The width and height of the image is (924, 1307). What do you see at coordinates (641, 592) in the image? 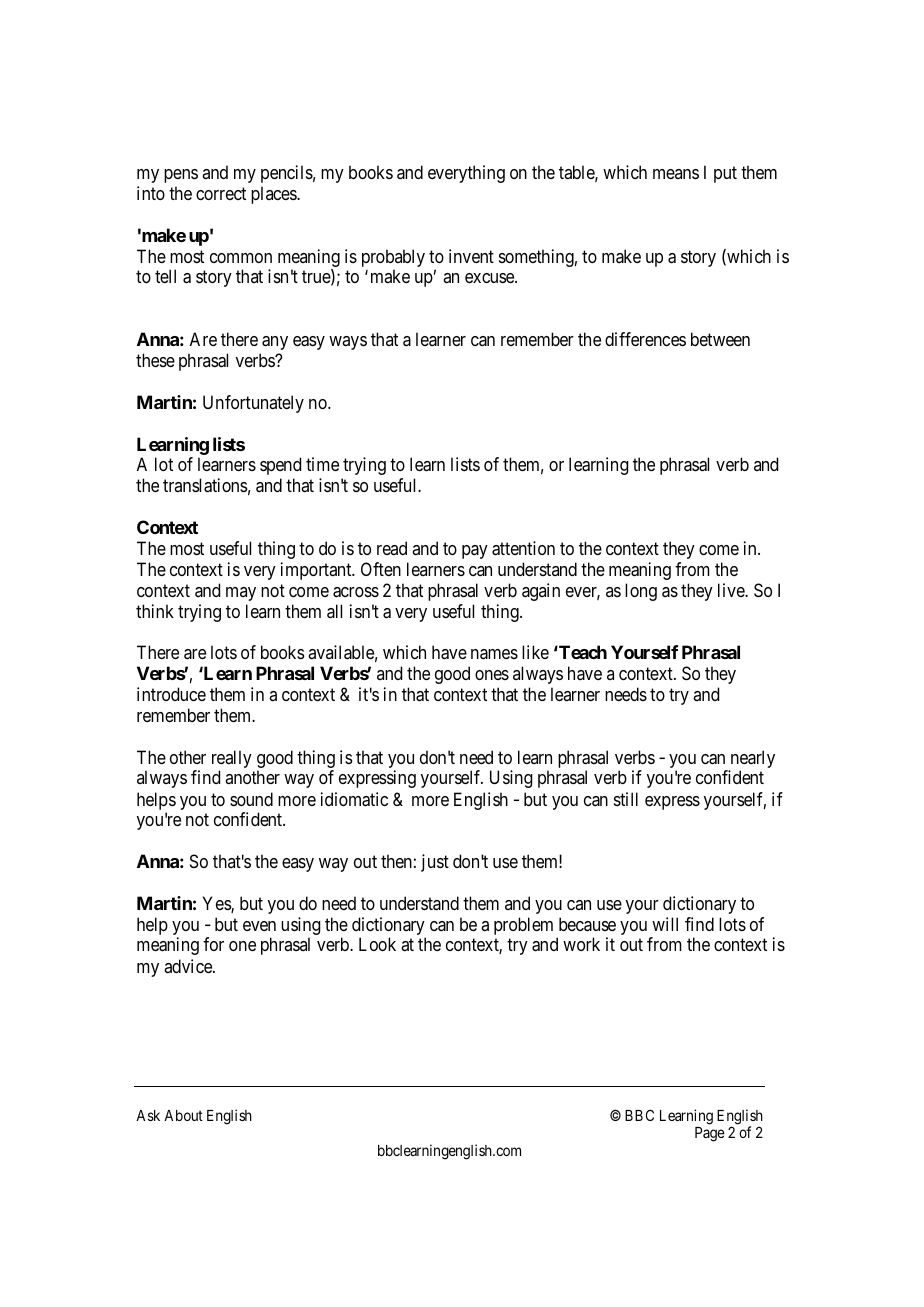
I see `long` at bounding box center [641, 592].
